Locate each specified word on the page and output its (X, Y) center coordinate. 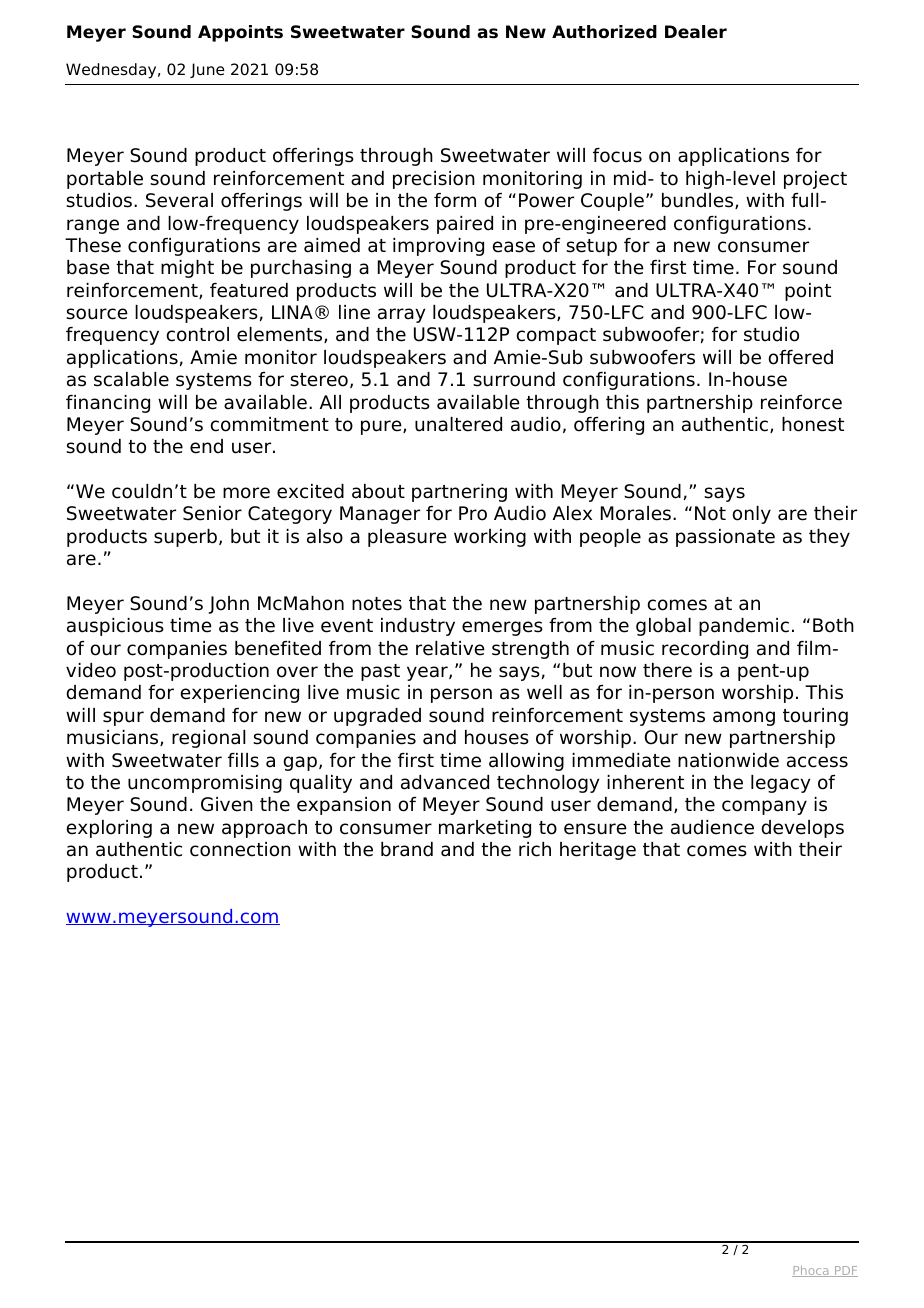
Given (227, 804)
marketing (485, 829)
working (490, 538)
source (97, 314)
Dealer (696, 32)
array (401, 315)
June (207, 70)
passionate (725, 538)
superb (185, 538)
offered (800, 357)
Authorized (604, 32)
